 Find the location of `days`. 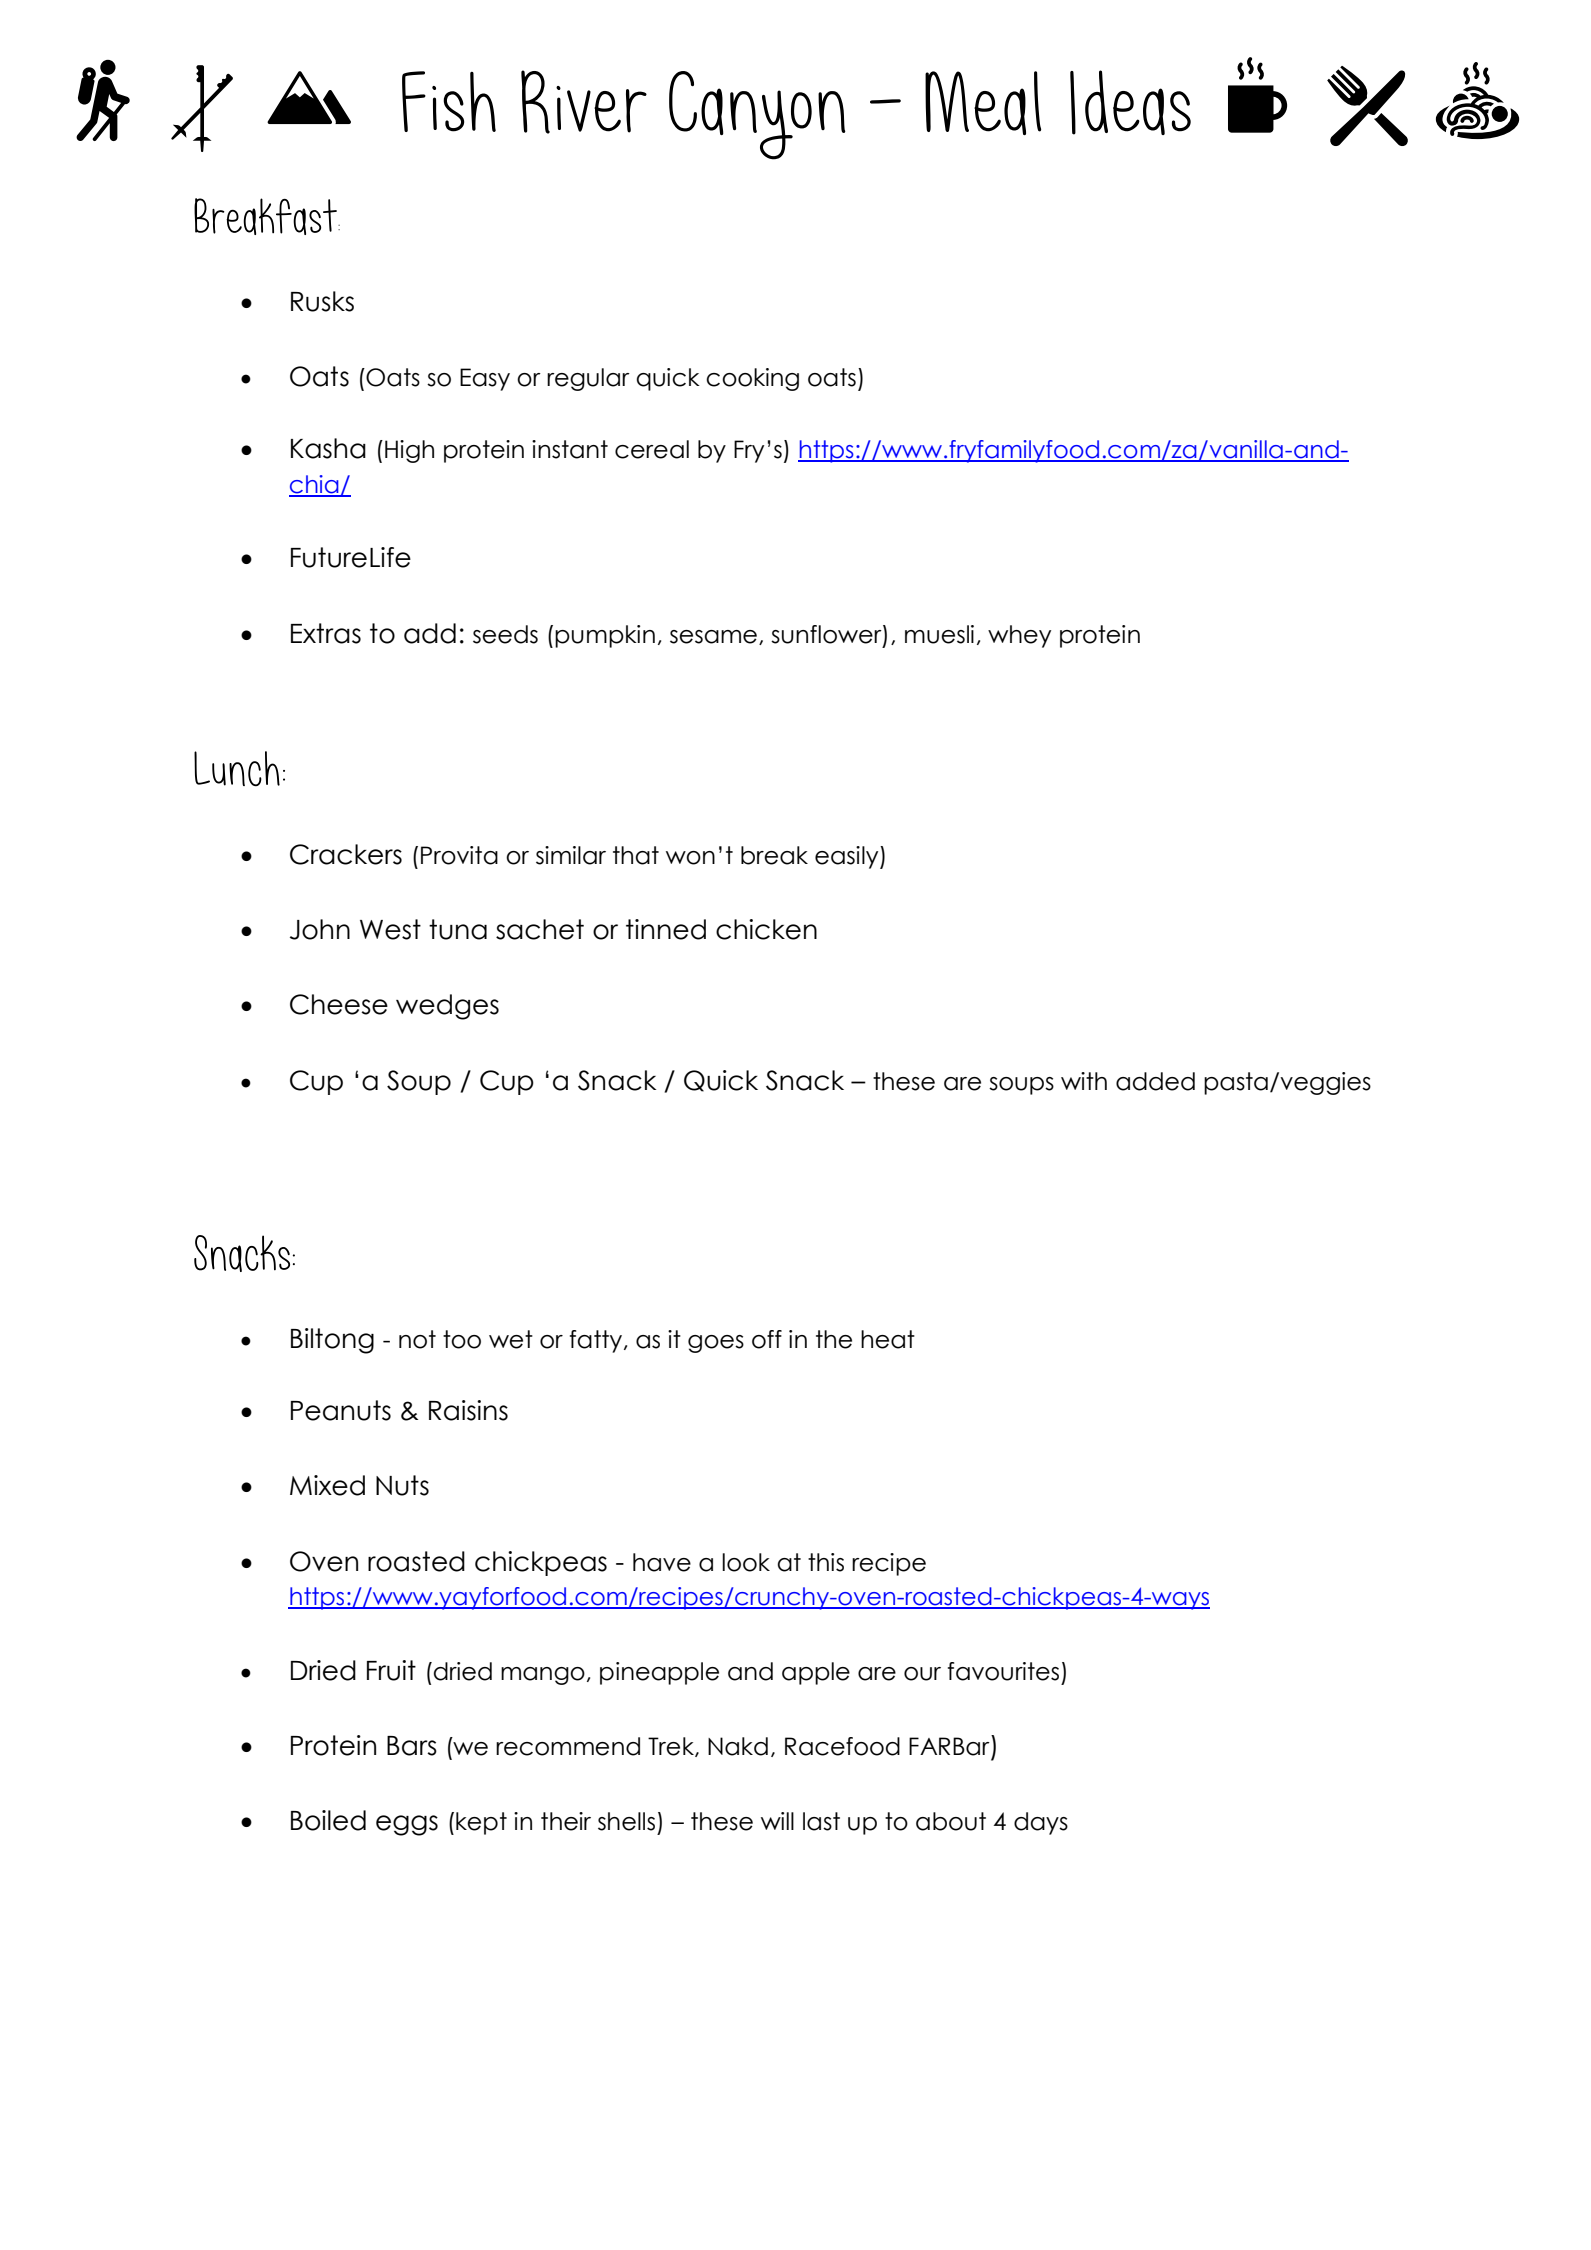

days is located at coordinates (1041, 1823).
